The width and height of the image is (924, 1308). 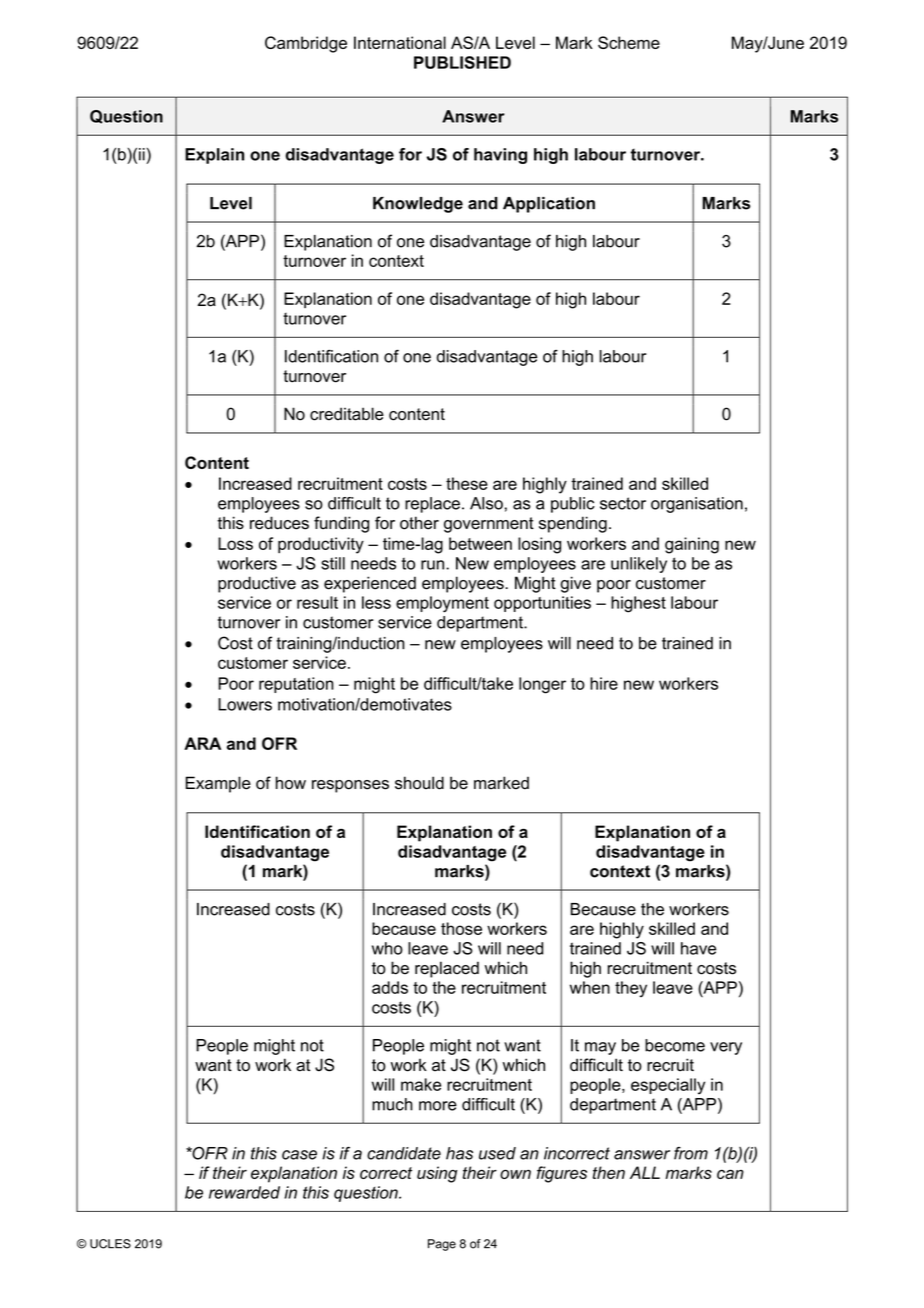 What do you see at coordinates (461, 928) in the image?
I see `those` at bounding box center [461, 928].
